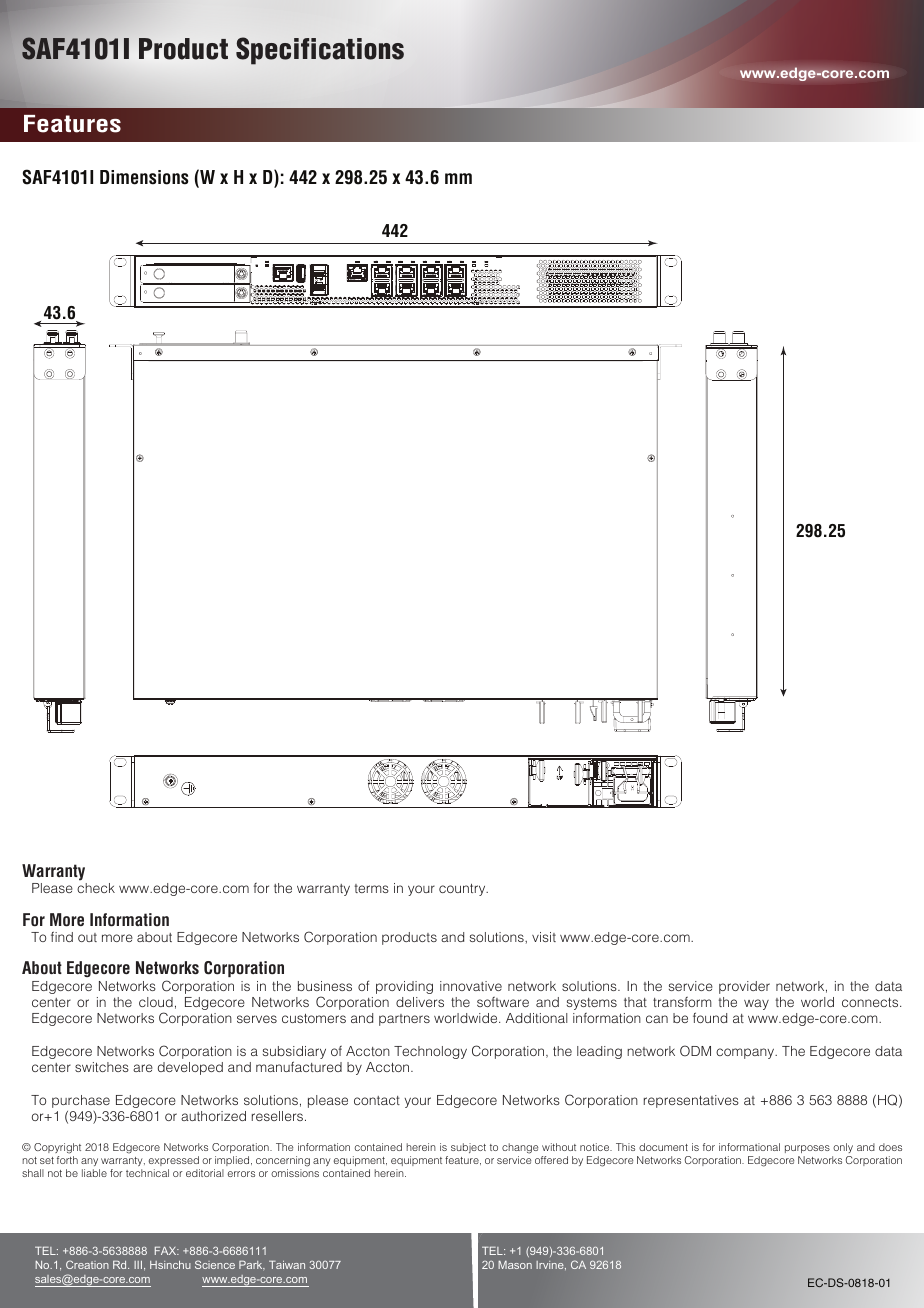 The image size is (924, 1308). What do you see at coordinates (167, 1250) in the image?
I see `FAX` at bounding box center [167, 1250].
